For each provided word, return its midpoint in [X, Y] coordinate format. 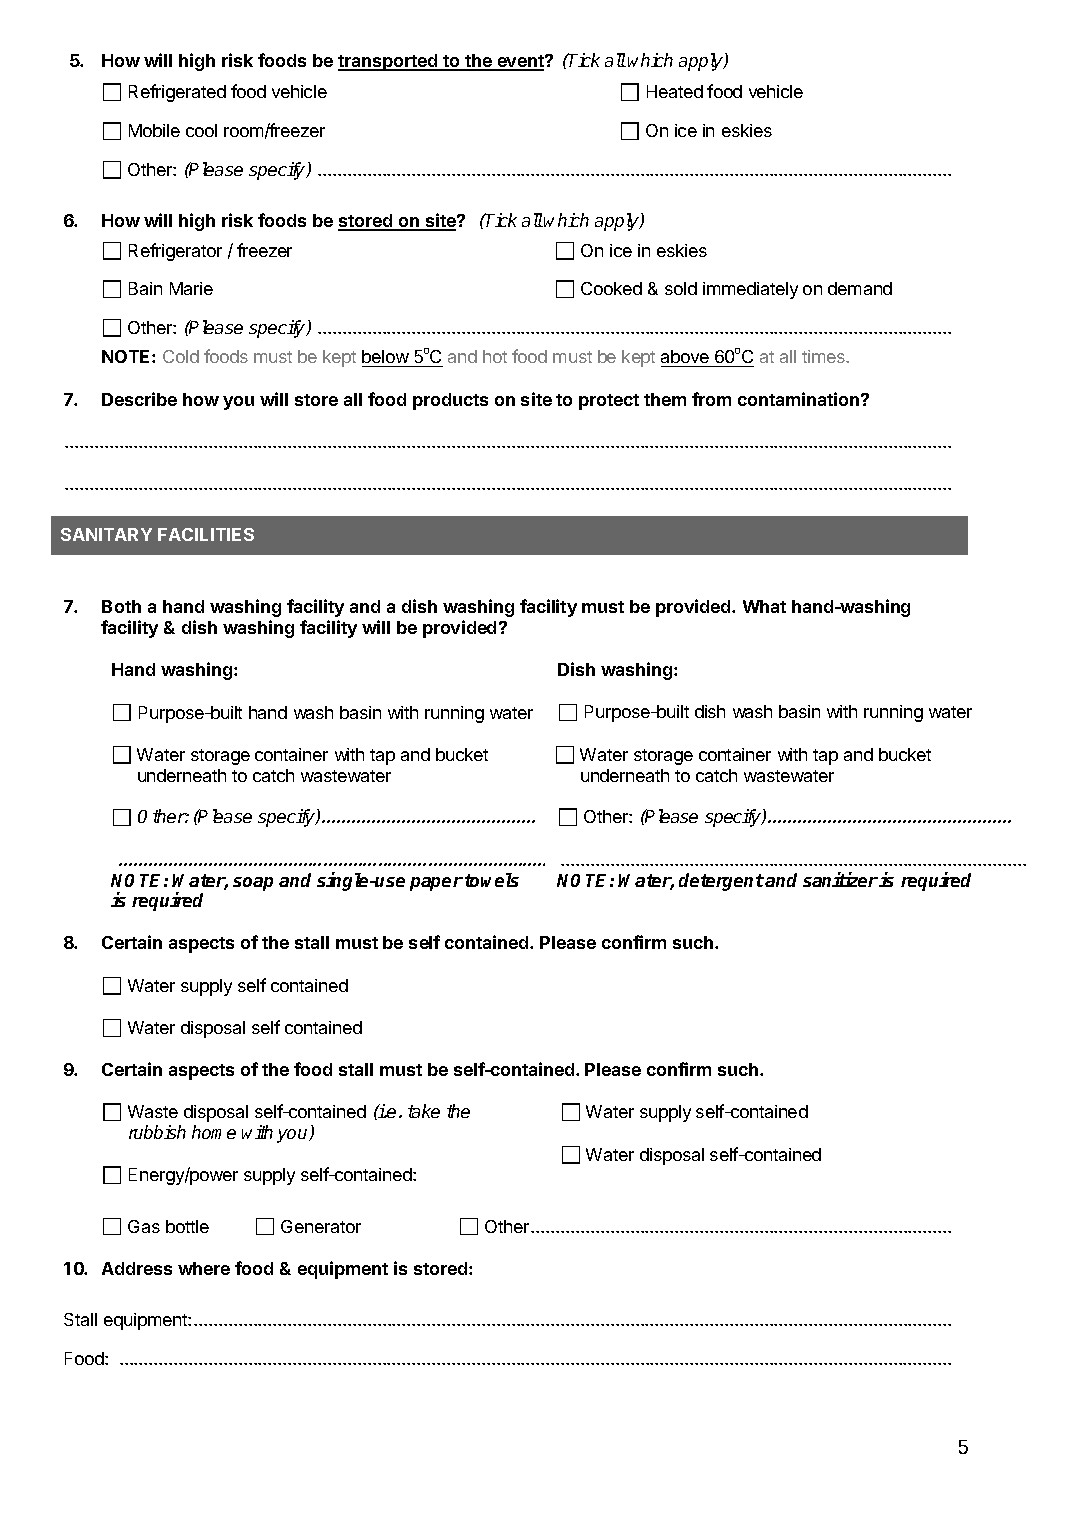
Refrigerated [177, 93]
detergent [721, 882]
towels [492, 880]
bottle [187, 1226]
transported [389, 62]
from [711, 399]
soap [253, 884]
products [450, 401]
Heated [675, 91]
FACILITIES [206, 534]
